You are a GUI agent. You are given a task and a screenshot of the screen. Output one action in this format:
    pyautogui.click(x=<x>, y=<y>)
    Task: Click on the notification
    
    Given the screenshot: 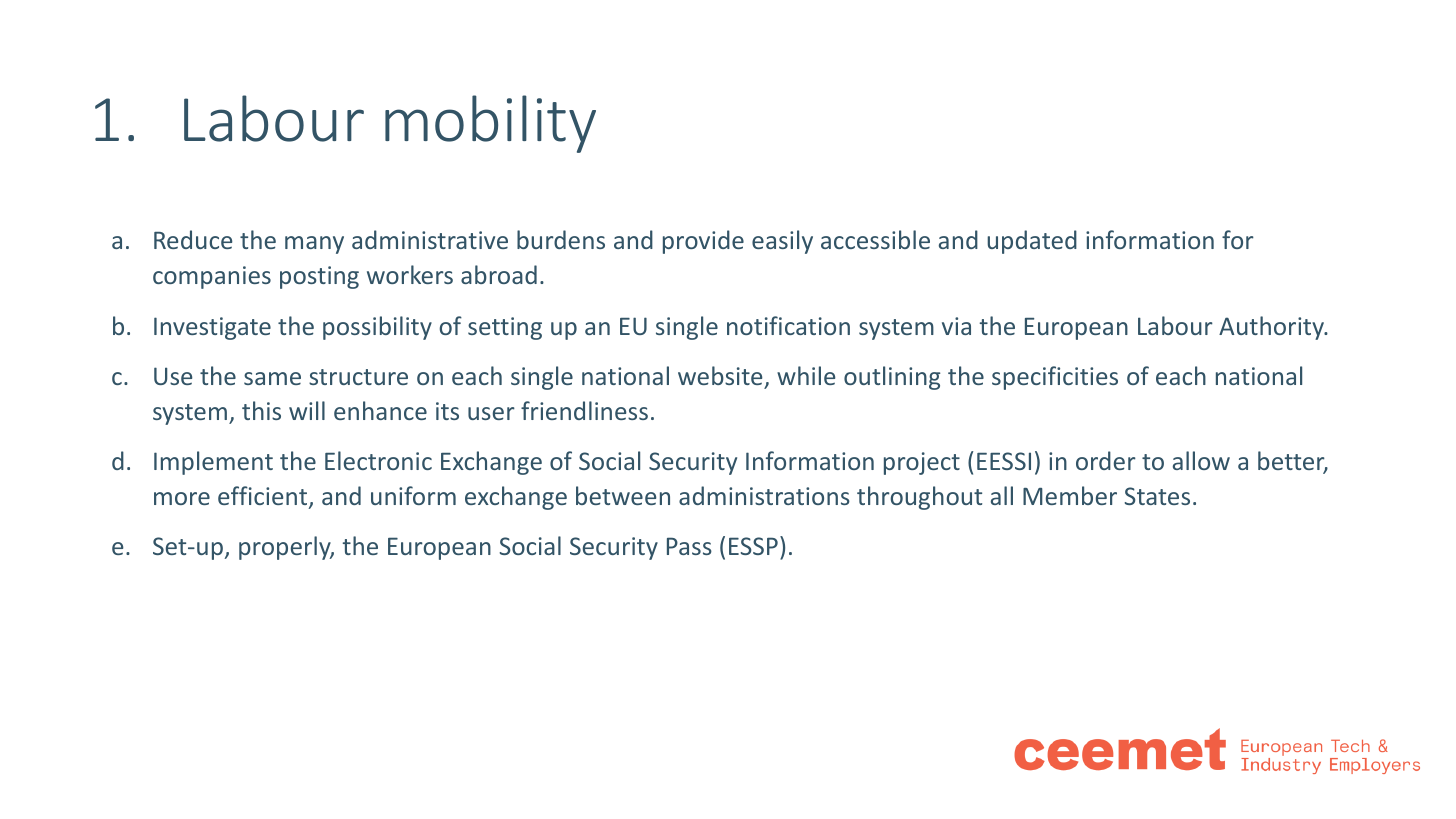 What is the action you would take?
    pyautogui.click(x=788, y=325)
